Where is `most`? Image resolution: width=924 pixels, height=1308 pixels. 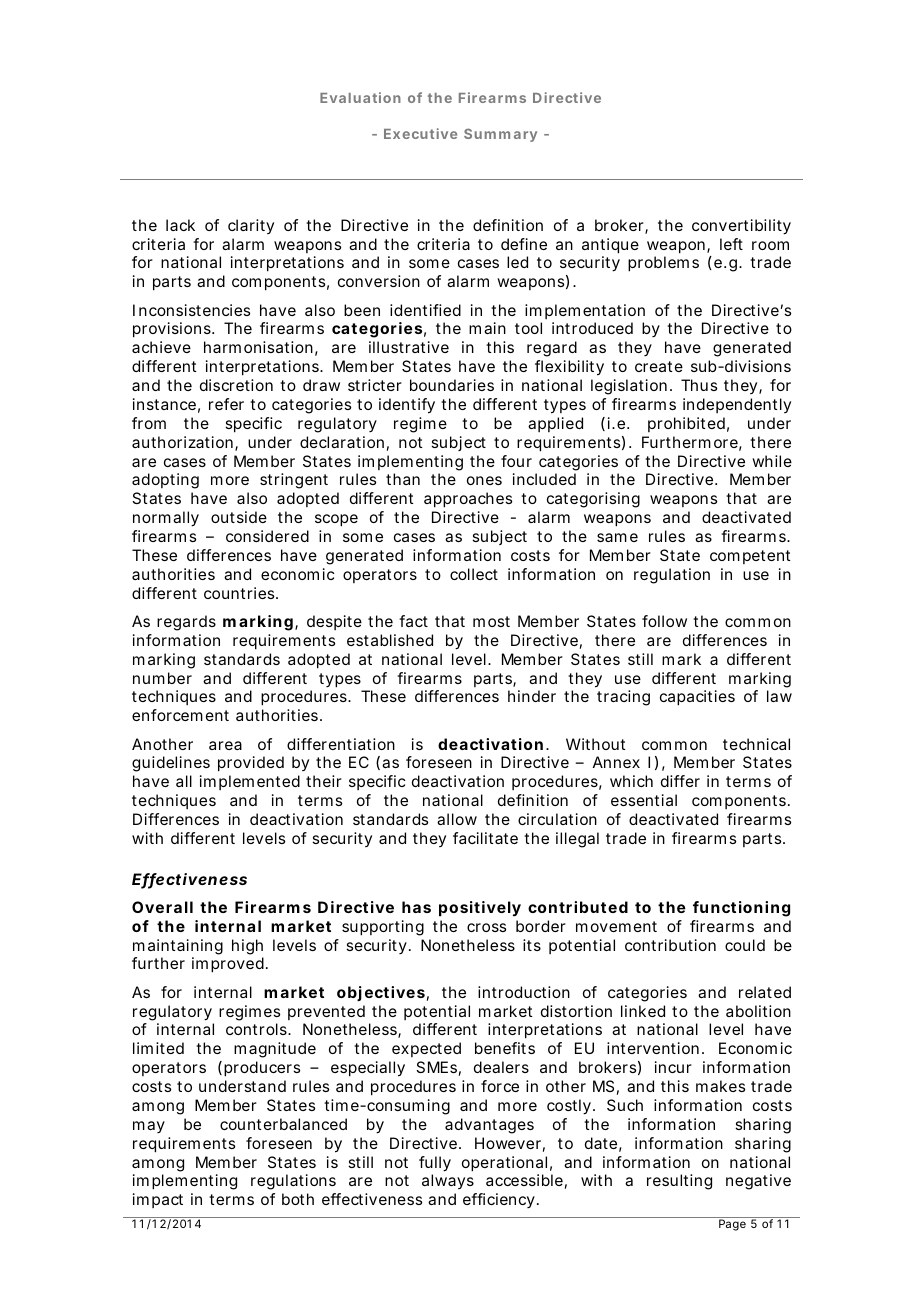
most is located at coordinates (491, 621).
